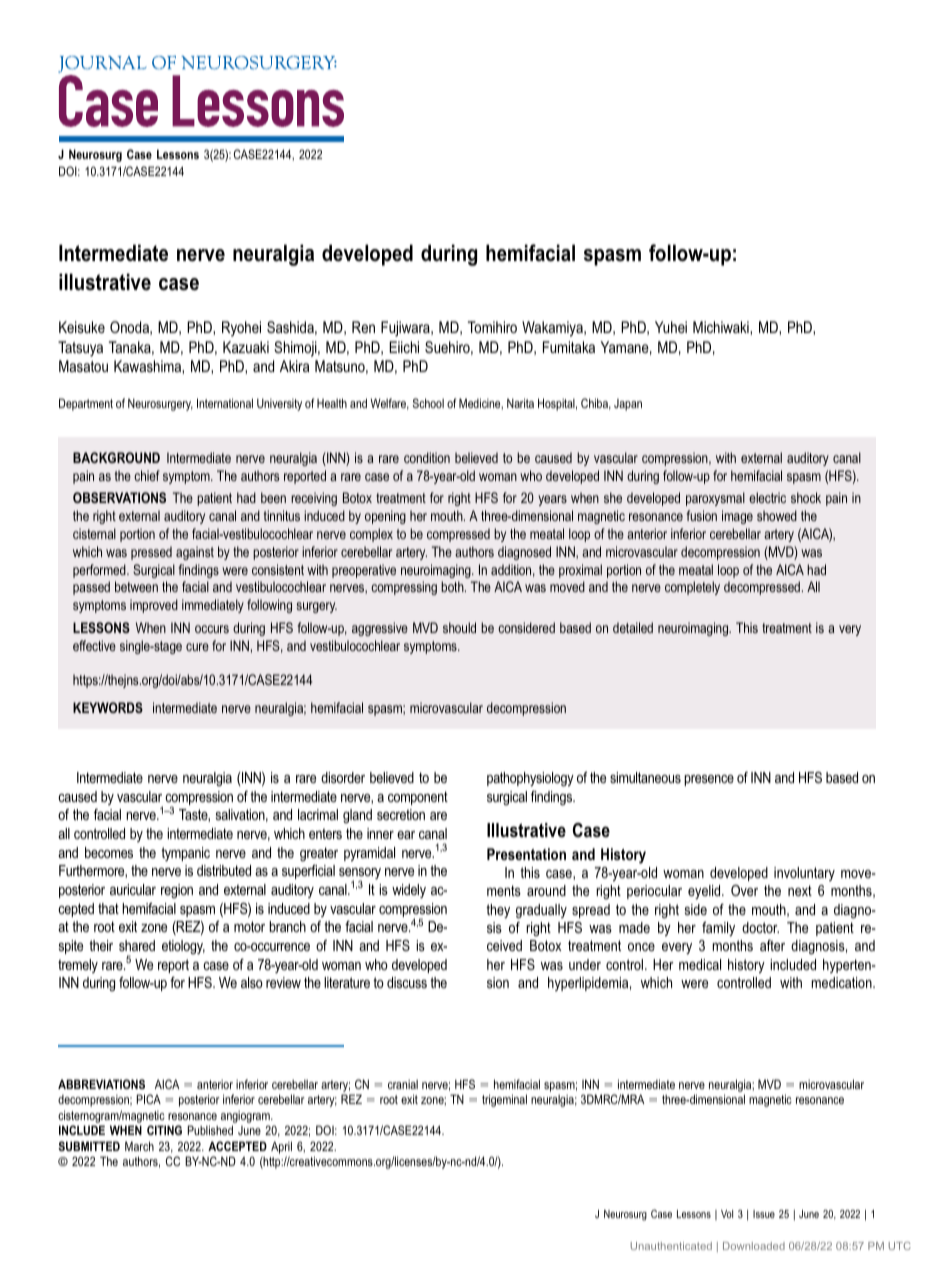  Describe the element at coordinates (139, 1146) in the document. I see `March` at that location.
